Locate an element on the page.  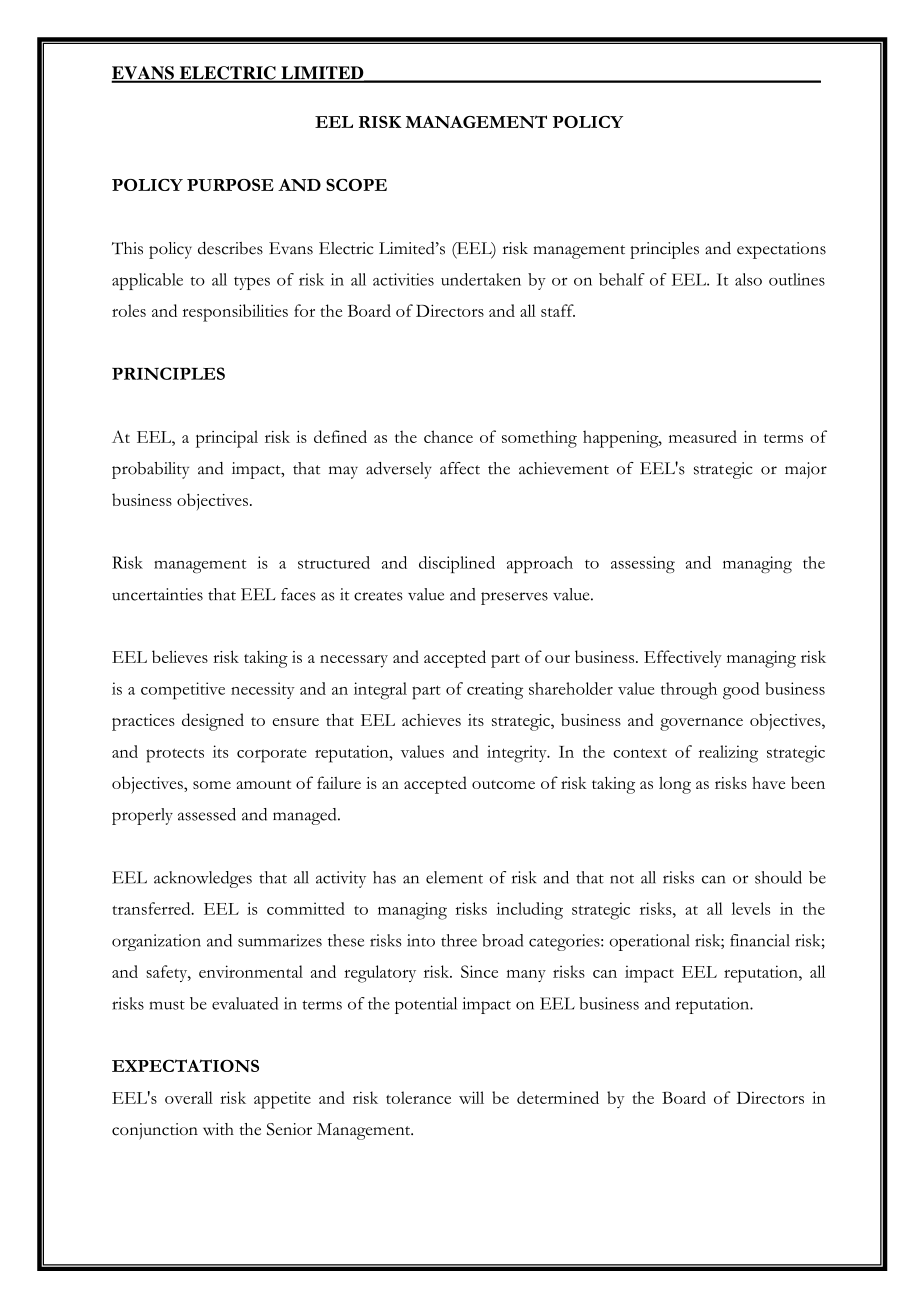
also is located at coordinates (748, 279).
